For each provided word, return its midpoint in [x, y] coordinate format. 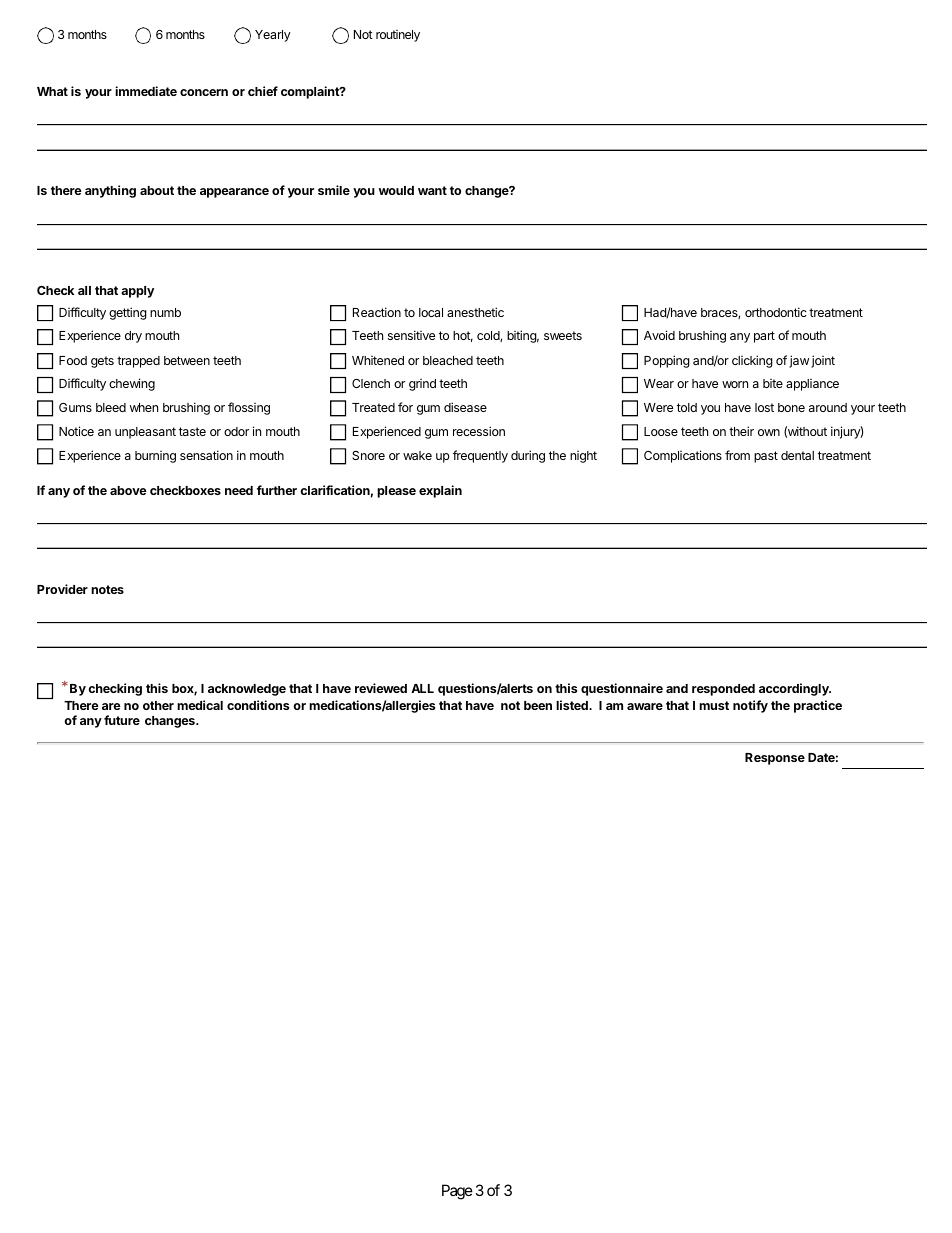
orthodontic [776, 312]
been [538, 705]
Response [775, 759]
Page [457, 1192]
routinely [398, 36]
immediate [146, 91]
